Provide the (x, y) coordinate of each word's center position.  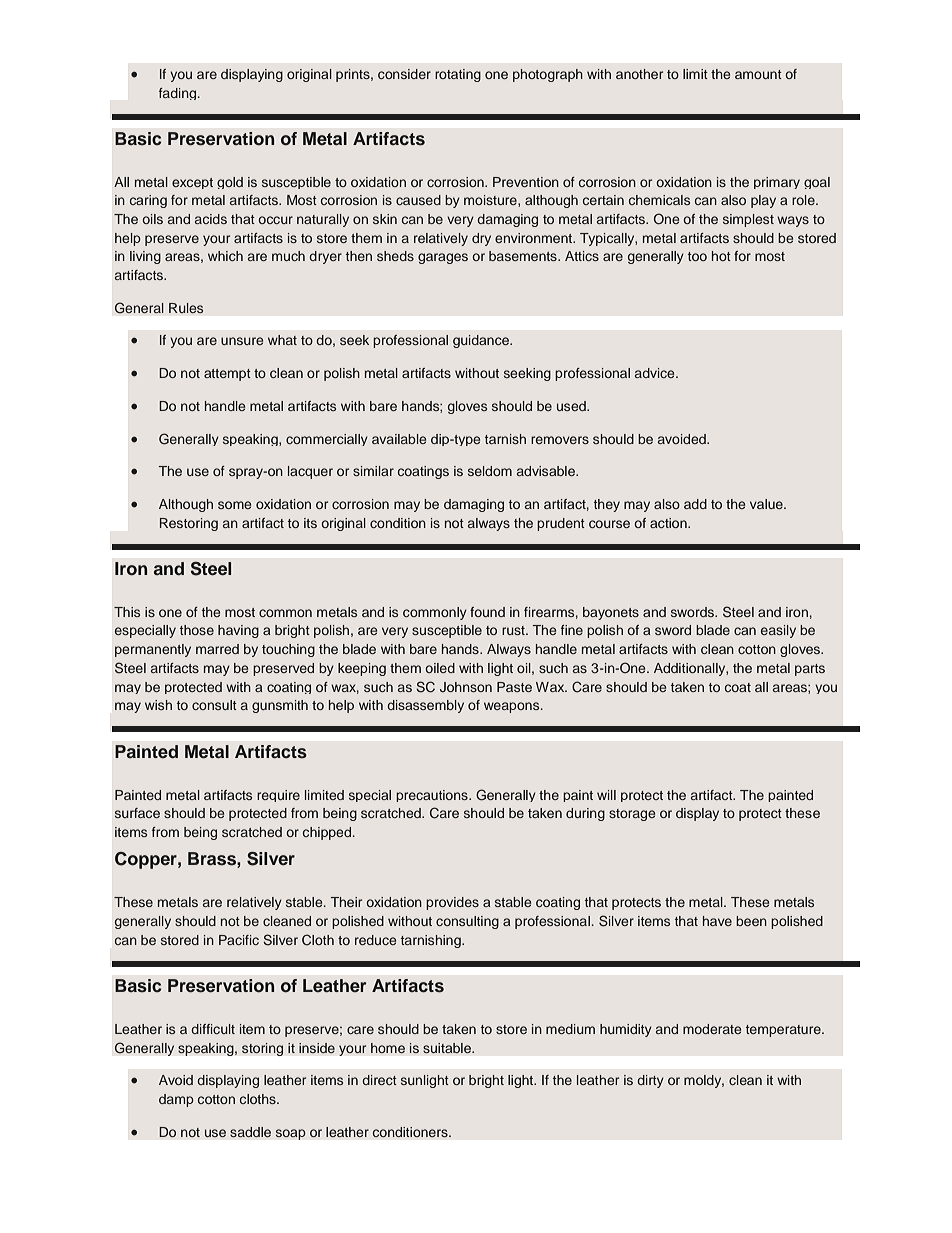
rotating (458, 75)
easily (778, 631)
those (197, 630)
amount (758, 74)
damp (176, 1100)
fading (179, 94)
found (487, 612)
